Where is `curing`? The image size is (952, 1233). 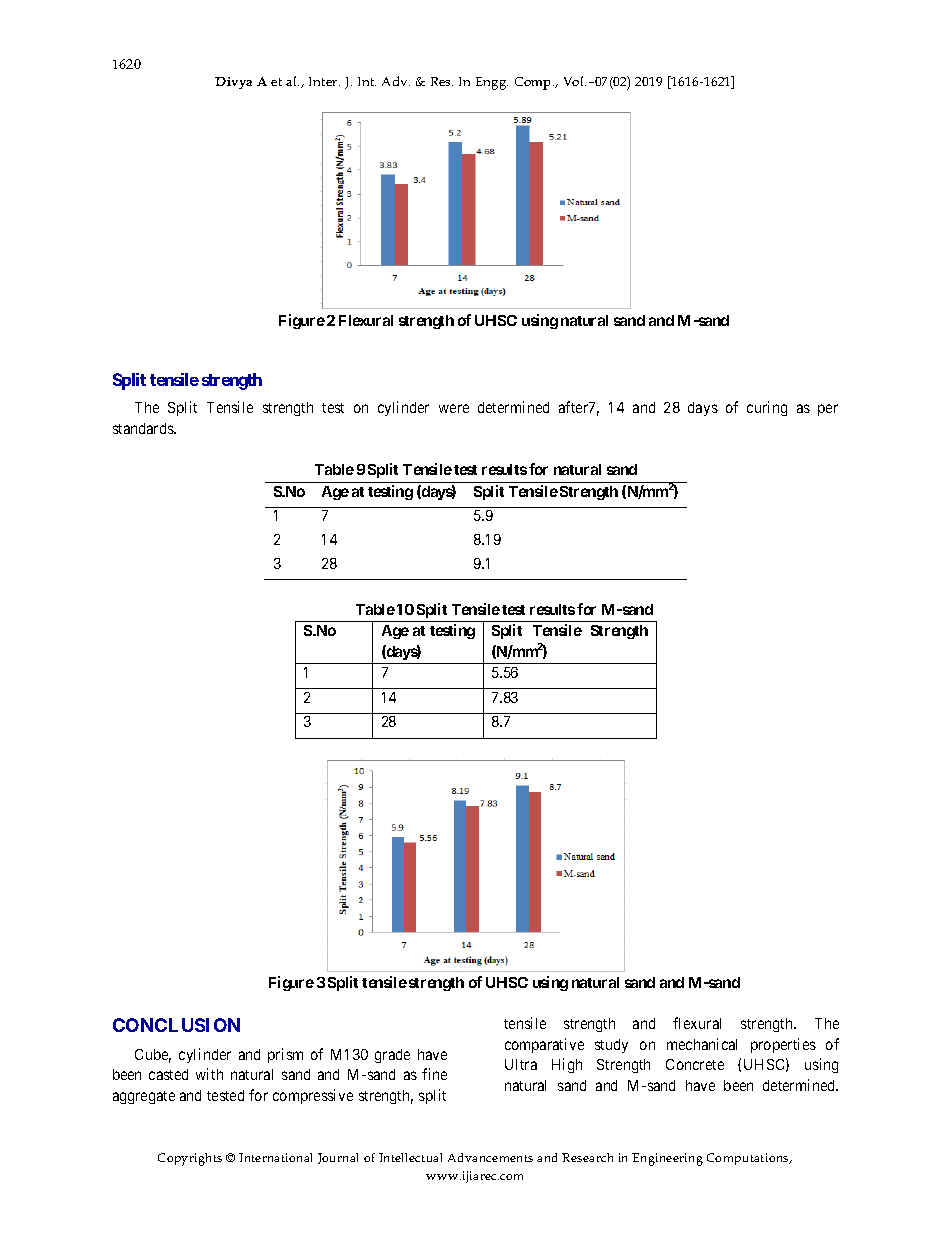
curing is located at coordinates (767, 408).
